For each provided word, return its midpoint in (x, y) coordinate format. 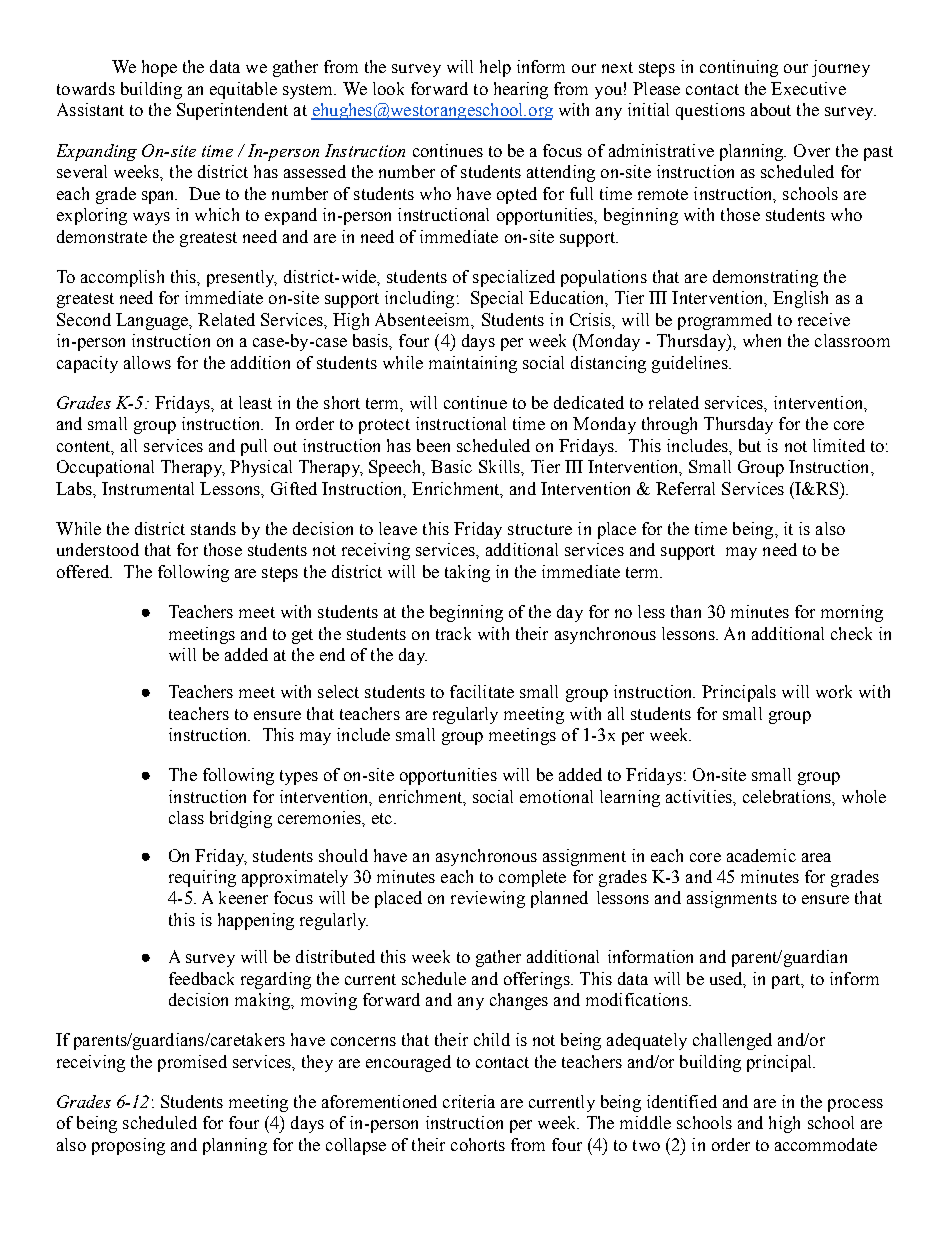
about (771, 109)
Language (153, 321)
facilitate (482, 691)
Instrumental (148, 488)
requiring (202, 878)
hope (159, 68)
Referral (685, 488)
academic (761, 855)
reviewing (488, 899)
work (834, 691)
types (299, 777)
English (800, 299)
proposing (128, 1146)
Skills (500, 466)
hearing (521, 90)
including (419, 299)
